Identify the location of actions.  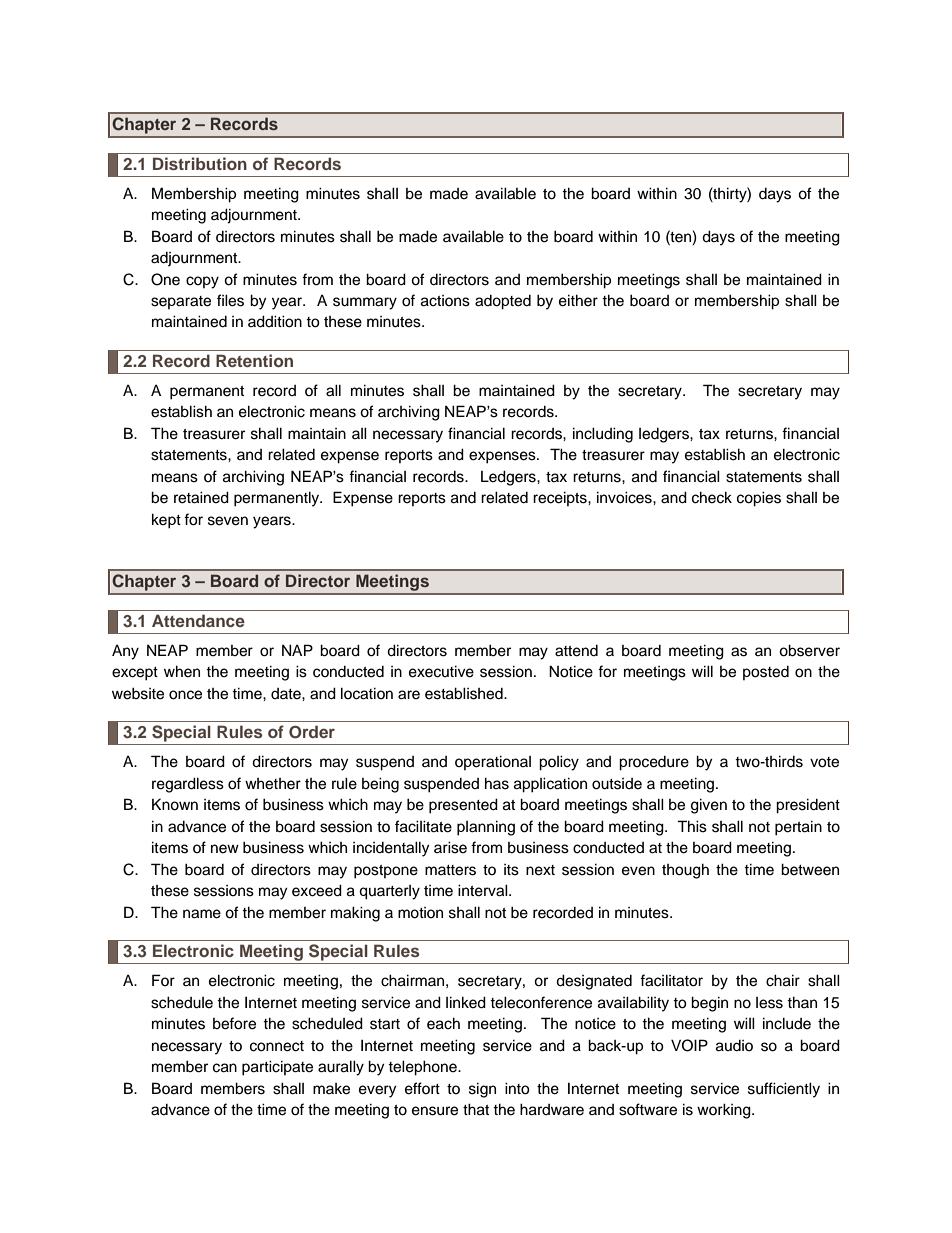
(445, 301).
